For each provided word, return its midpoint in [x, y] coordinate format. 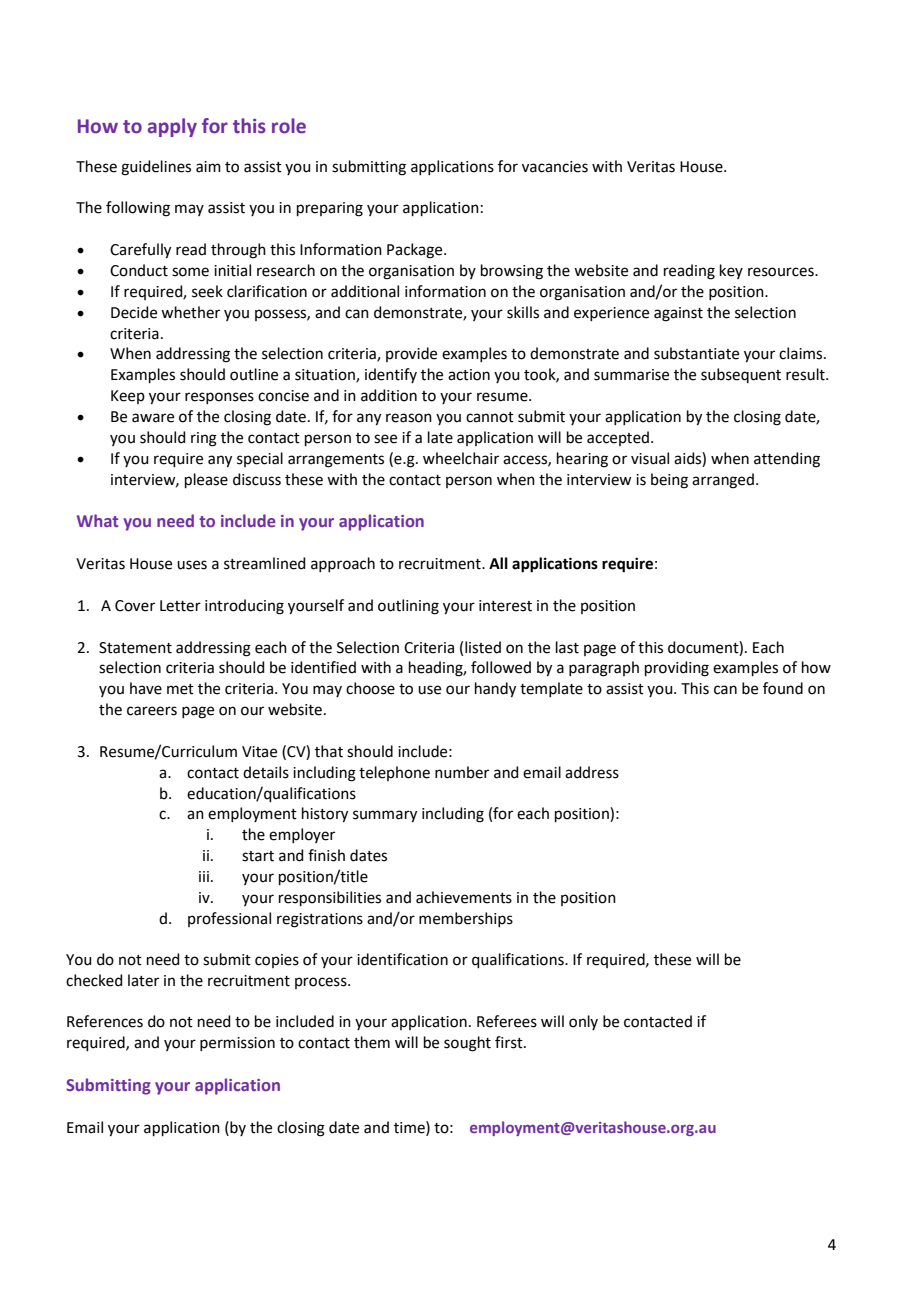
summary [385, 816]
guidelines [156, 168]
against [678, 314]
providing [677, 669]
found [783, 688]
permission [237, 1044]
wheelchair [461, 458]
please [206, 480]
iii [204, 876]
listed [483, 647]
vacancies [555, 167]
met [180, 689]
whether [190, 312]
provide [411, 354]
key [731, 271]
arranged [723, 481]
